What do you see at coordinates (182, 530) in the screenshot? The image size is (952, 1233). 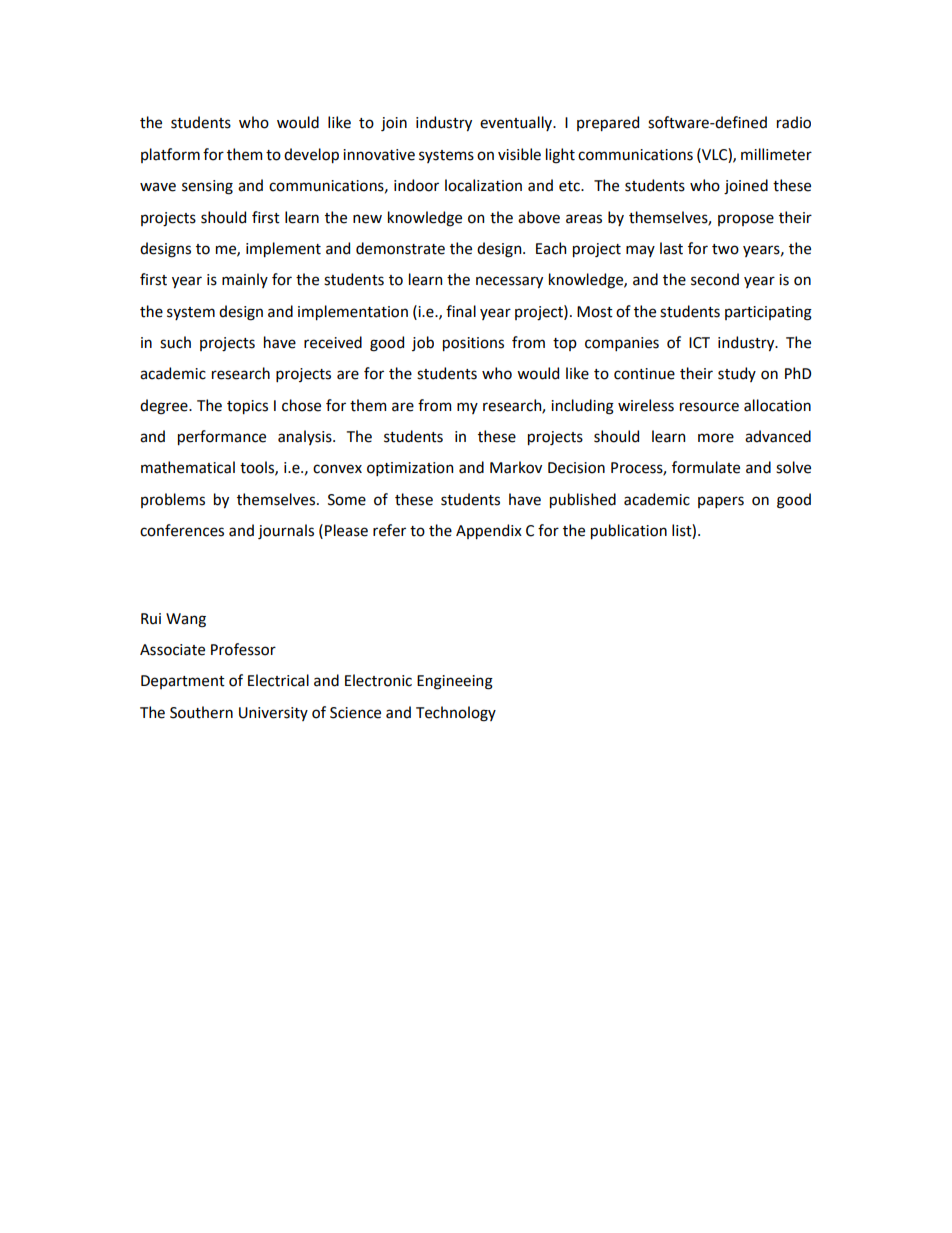 I see `conferences` at bounding box center [182, 530].
